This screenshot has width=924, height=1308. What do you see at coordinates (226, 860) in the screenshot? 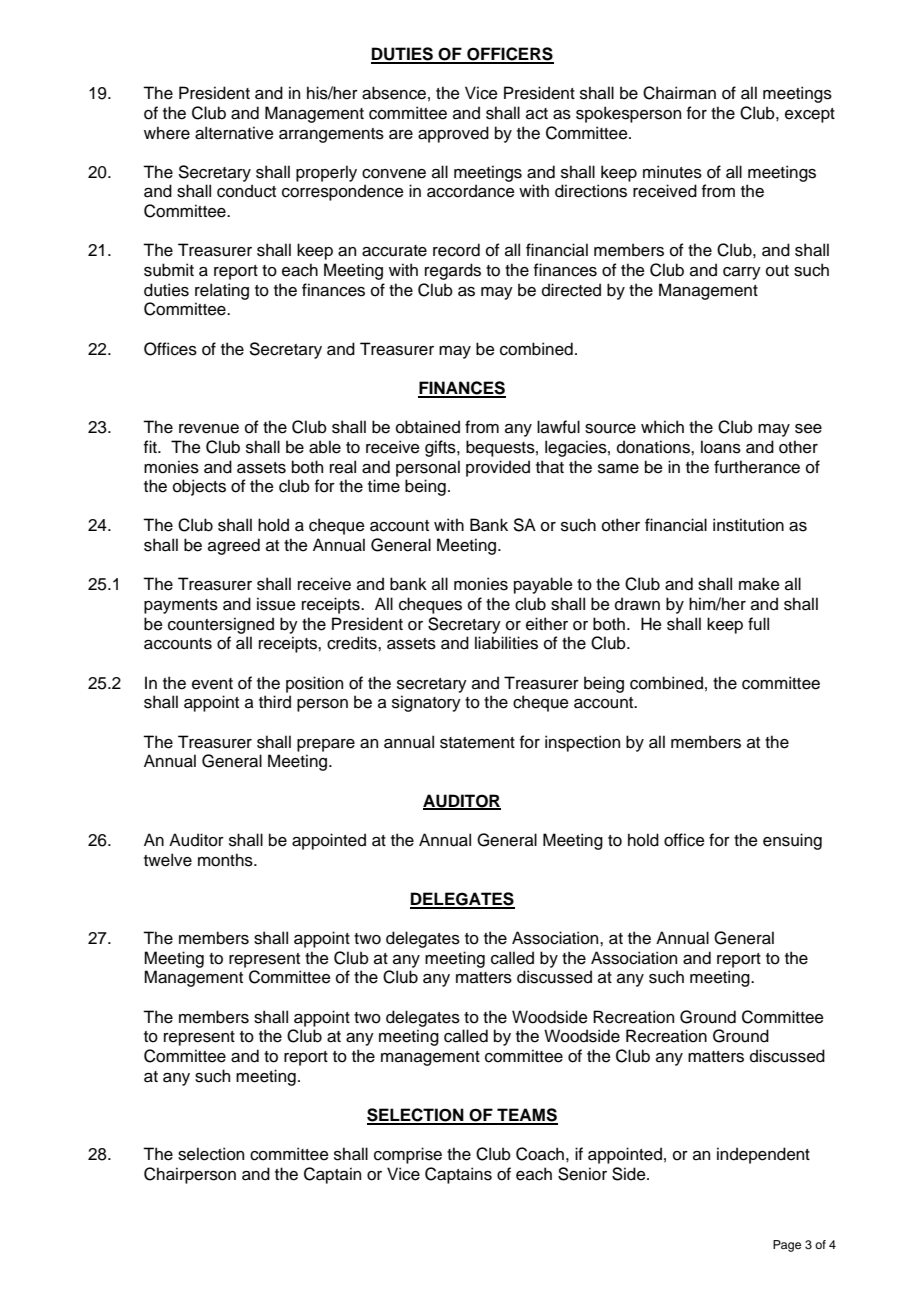
I see `months` at bounding box center [226, 860].
